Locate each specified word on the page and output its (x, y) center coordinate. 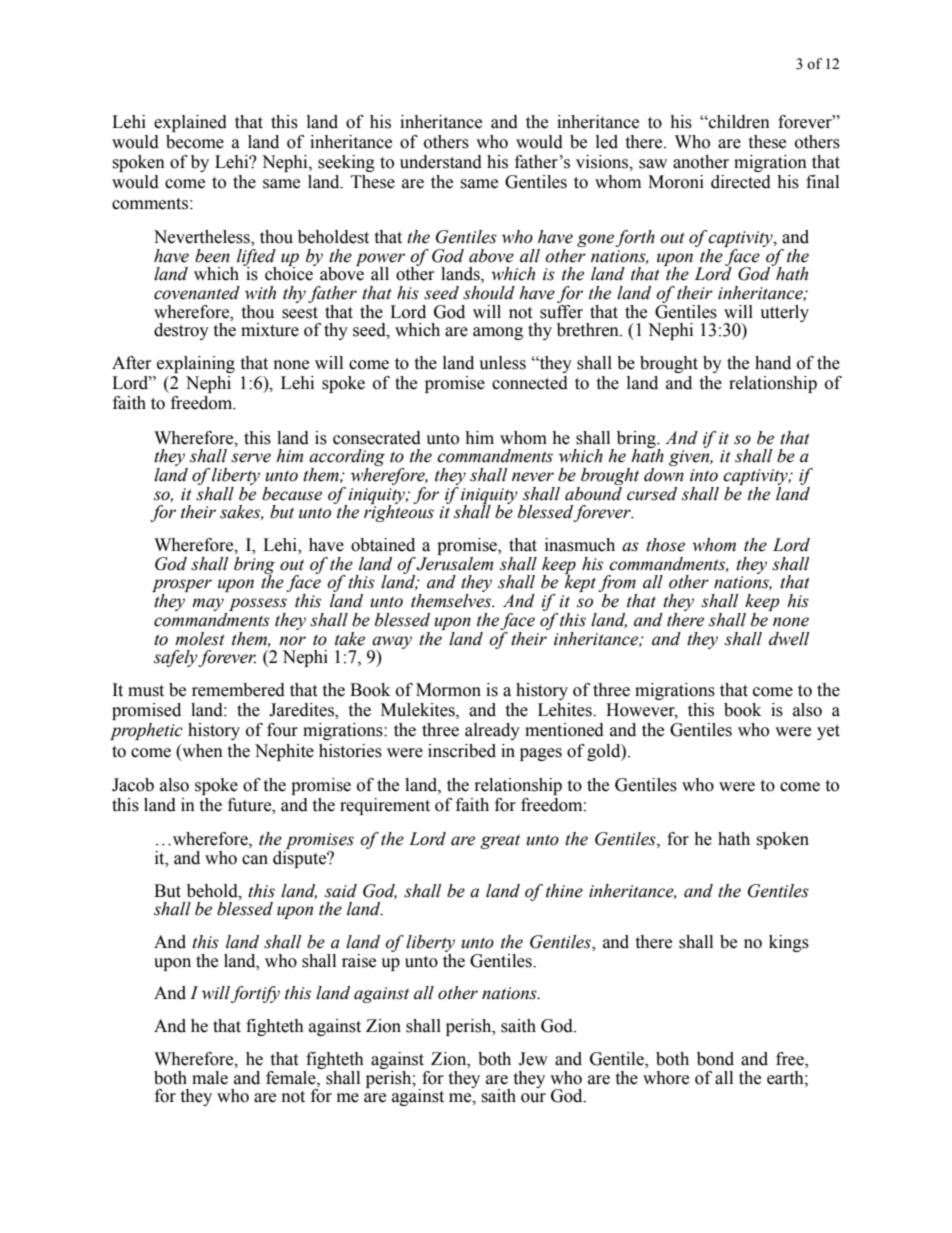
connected (530, 383)
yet (828, 732)
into (704, 475)
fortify (255, 994)
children (738, 122)
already (492, 731)
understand (441, 162)
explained (190, 123)
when (201, 751)
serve (251, 458)
